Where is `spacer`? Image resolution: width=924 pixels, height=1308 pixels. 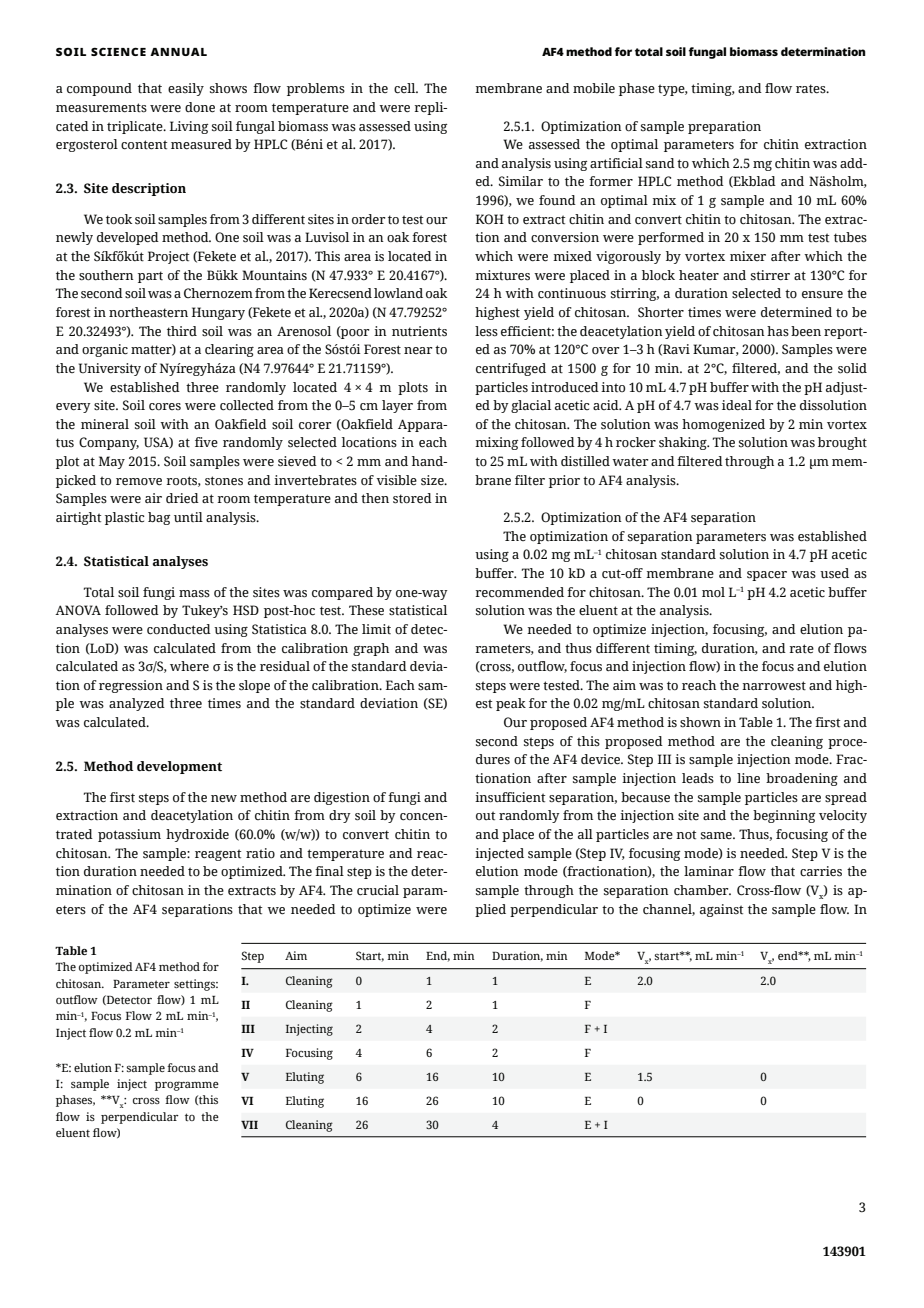 spacer is located at coordinates (767, 576).
